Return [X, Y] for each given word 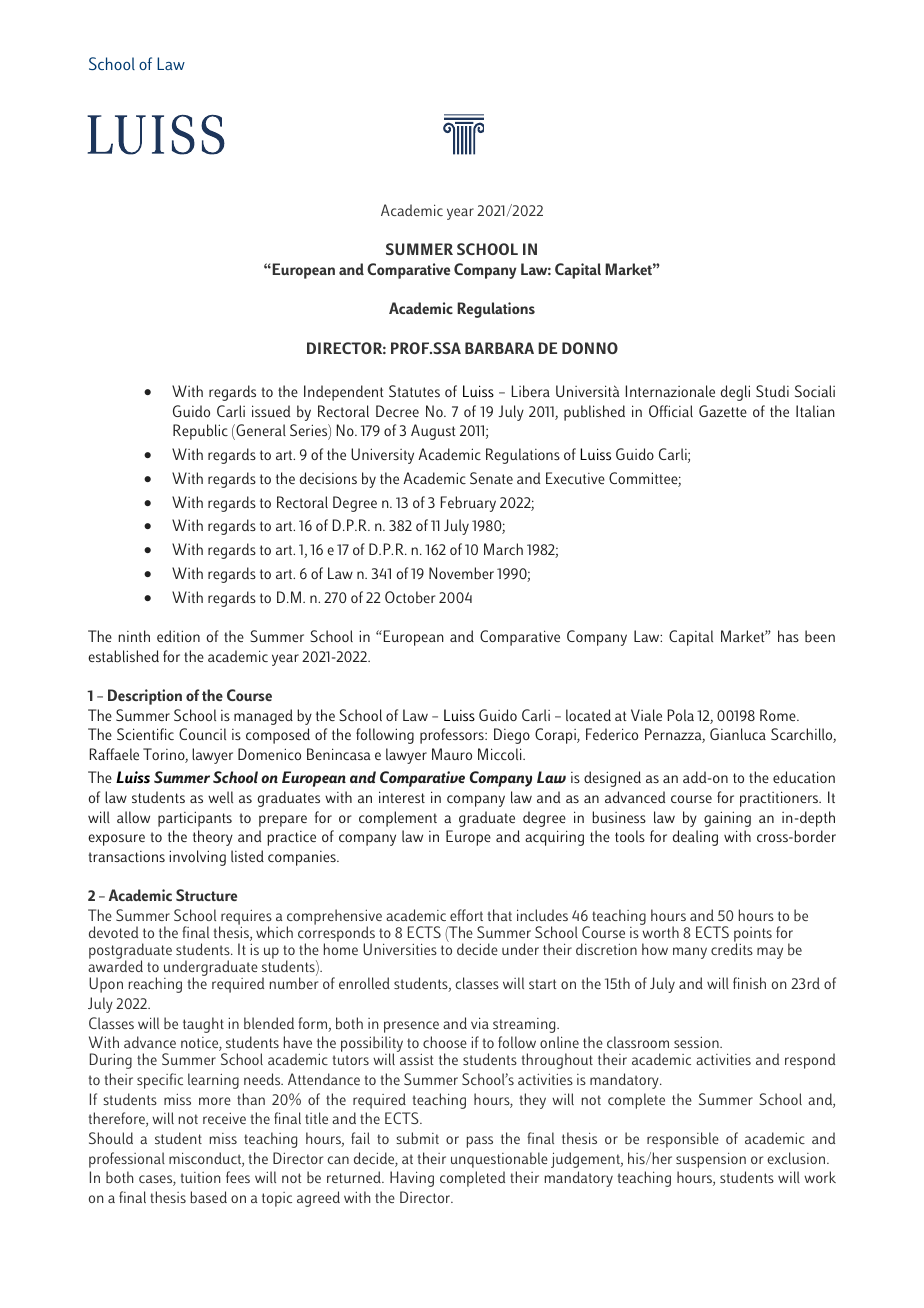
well [220, 797]
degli [735, 393]
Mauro [452, 754]
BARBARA [499, 348]
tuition [200, 1177]
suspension [711, 1160]
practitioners [780, 799]
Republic [200, 432]
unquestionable [499, 1160]
